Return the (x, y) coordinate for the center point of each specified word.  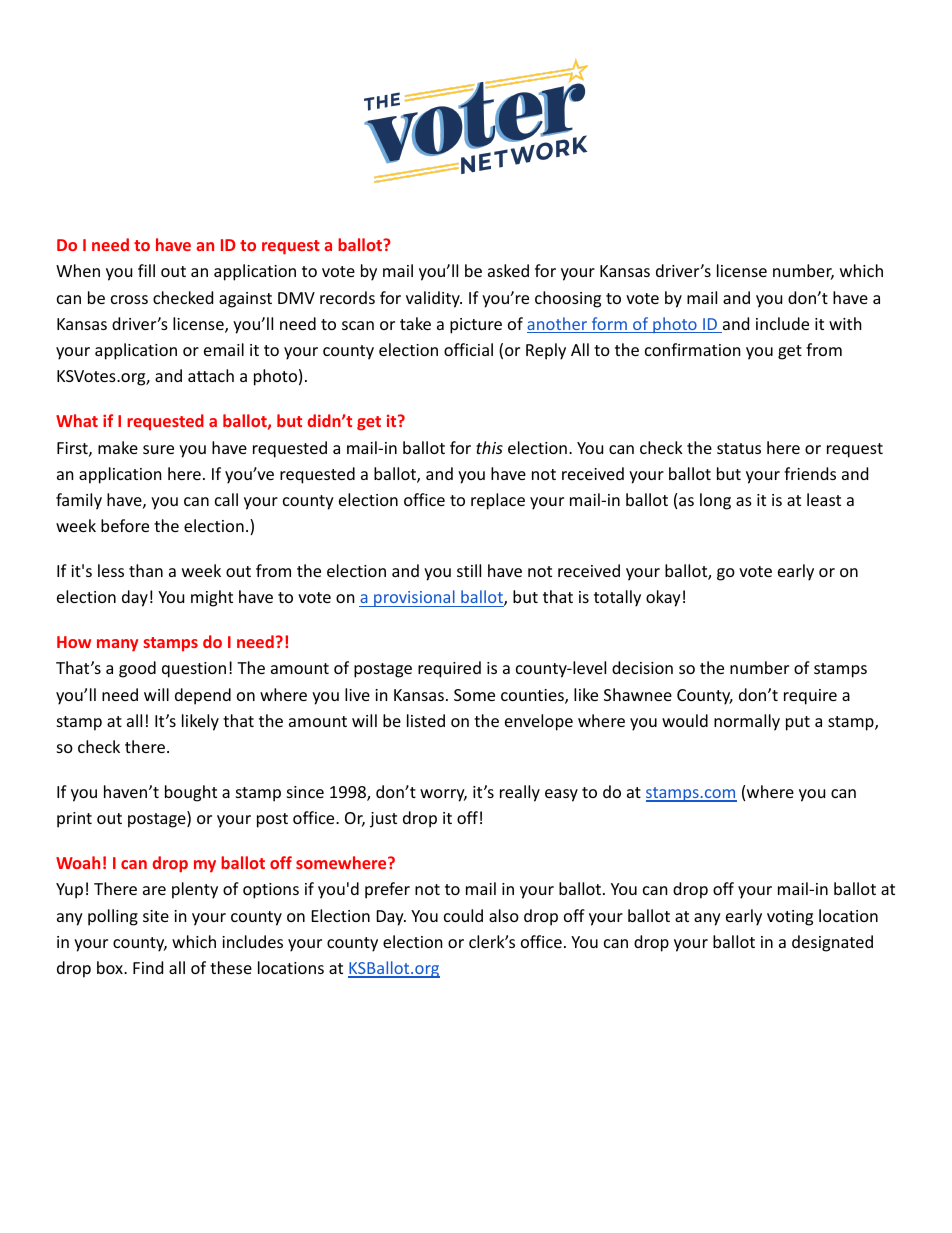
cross (129, 299)
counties (533, 696)
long (715, 501)
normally (747, 722)
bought (191, 793)
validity (434, 299)
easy (561, 795)
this (489, 447)
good (137, 669)
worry (443, 795)
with (845, 323)
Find (148, 967)
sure (158, 449)
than (146, 570)
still (469, 570)
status (739, 448)
